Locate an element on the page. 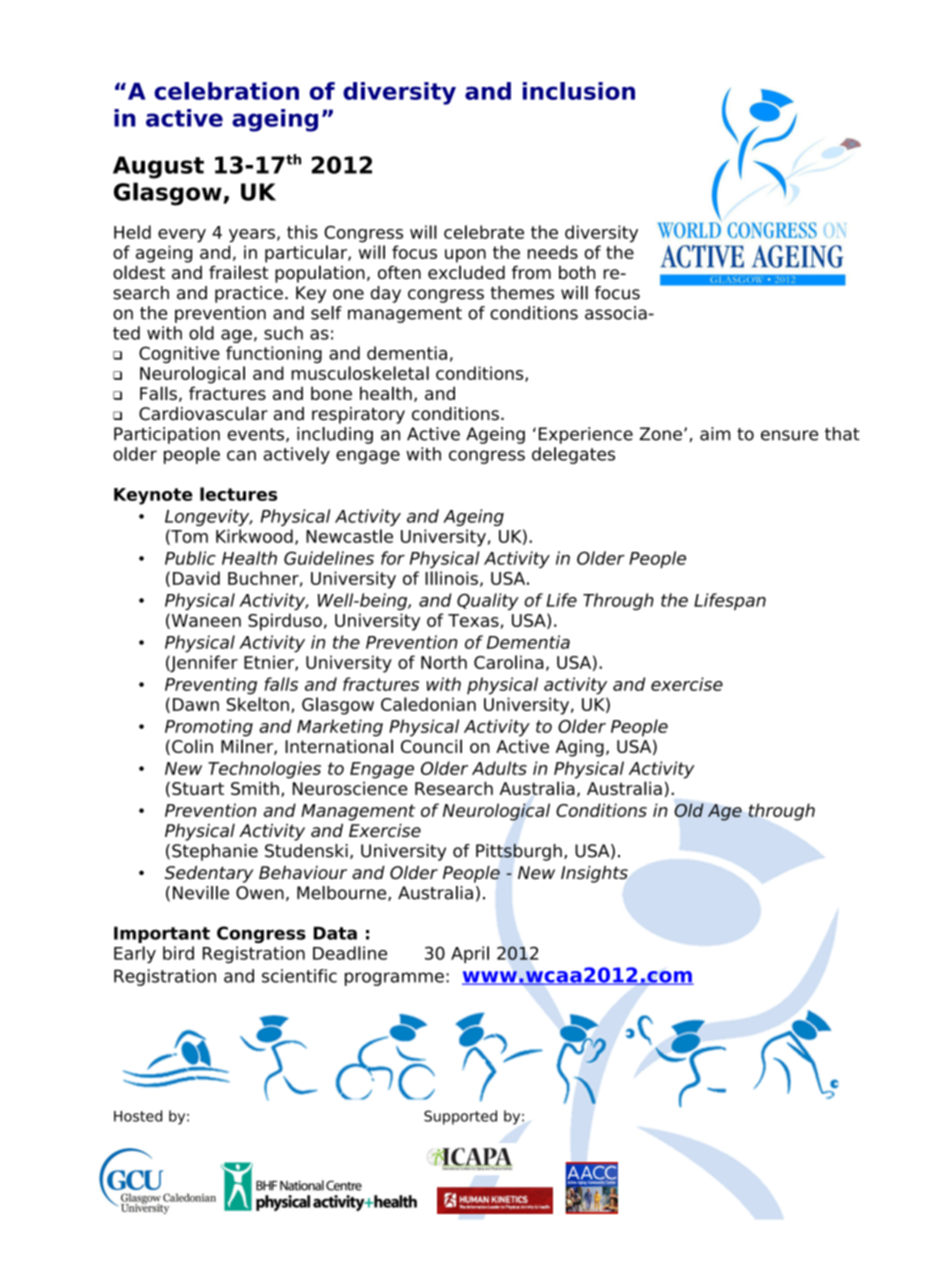  Aging is located at coordinates (580, 748).
